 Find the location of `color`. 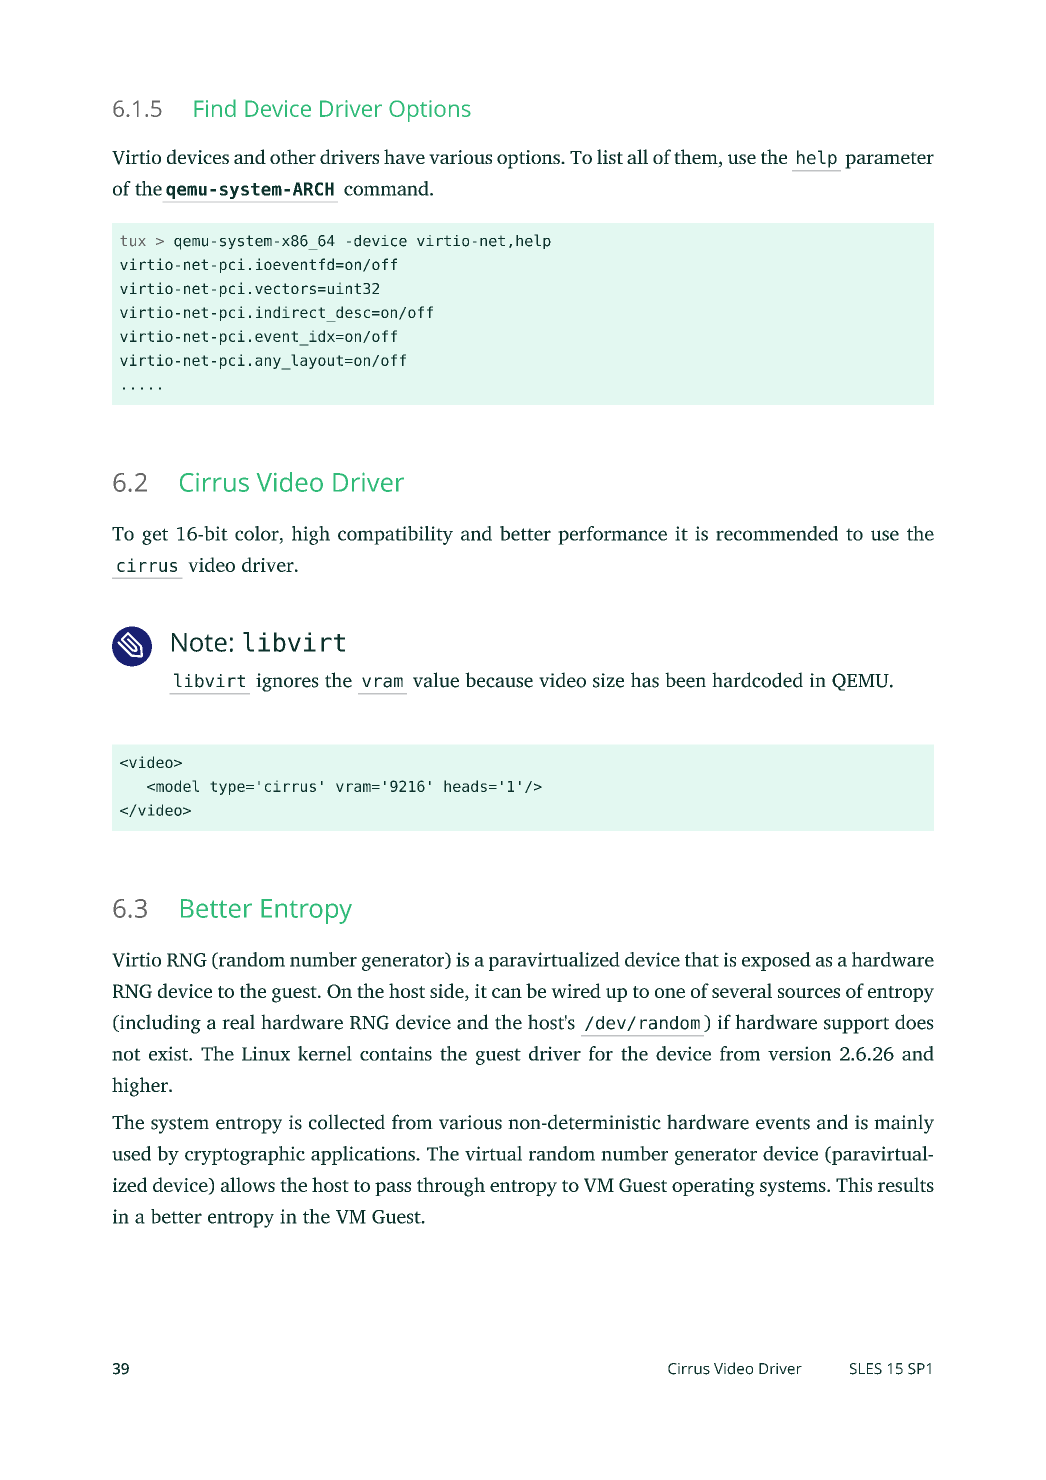

color is located at coordinates (258, 534).
